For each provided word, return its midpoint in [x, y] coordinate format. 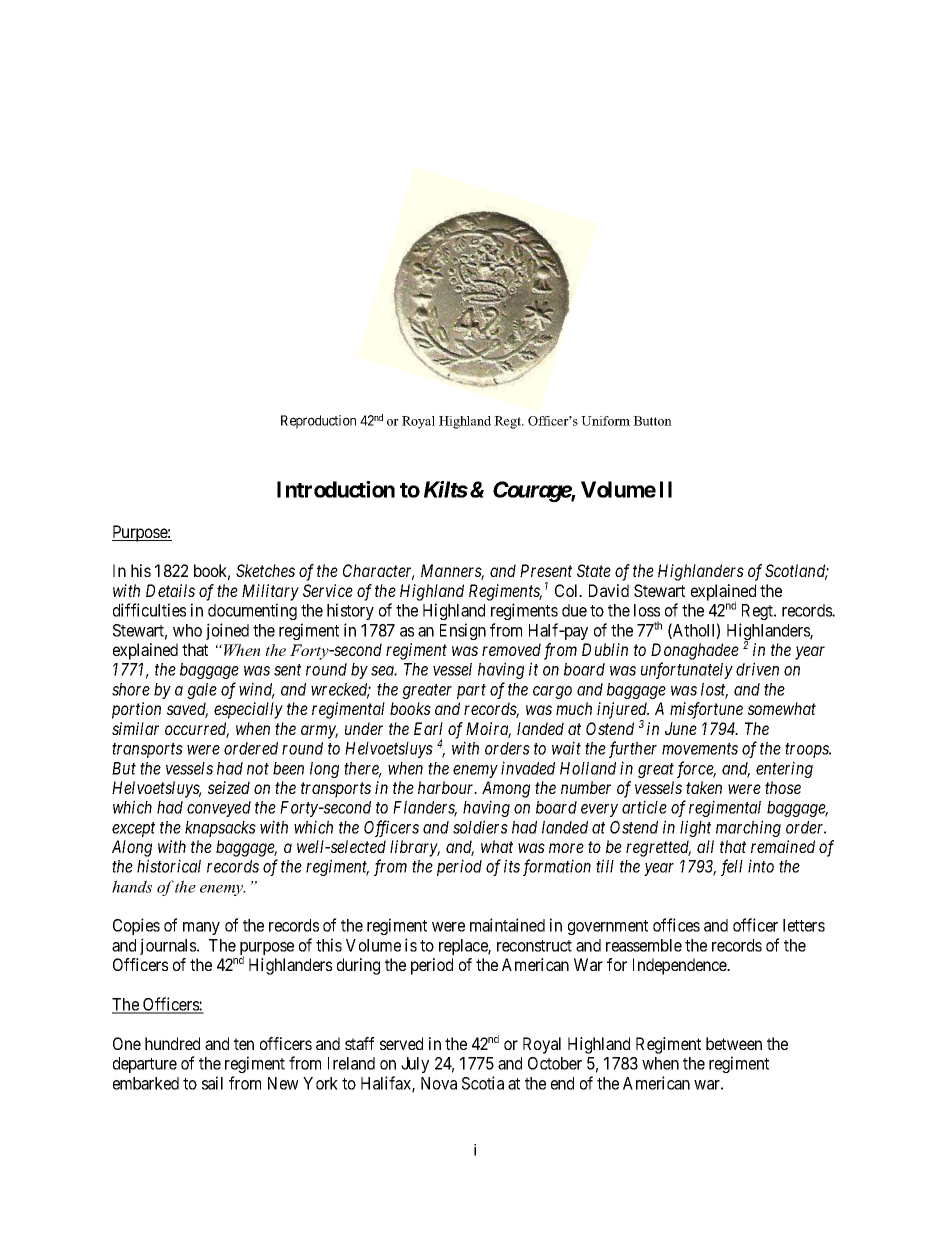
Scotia [483, 1083]
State [594, 570]
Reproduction [318, 422]
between [734, 1043]
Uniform [605, 421]
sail [212, 1083]
